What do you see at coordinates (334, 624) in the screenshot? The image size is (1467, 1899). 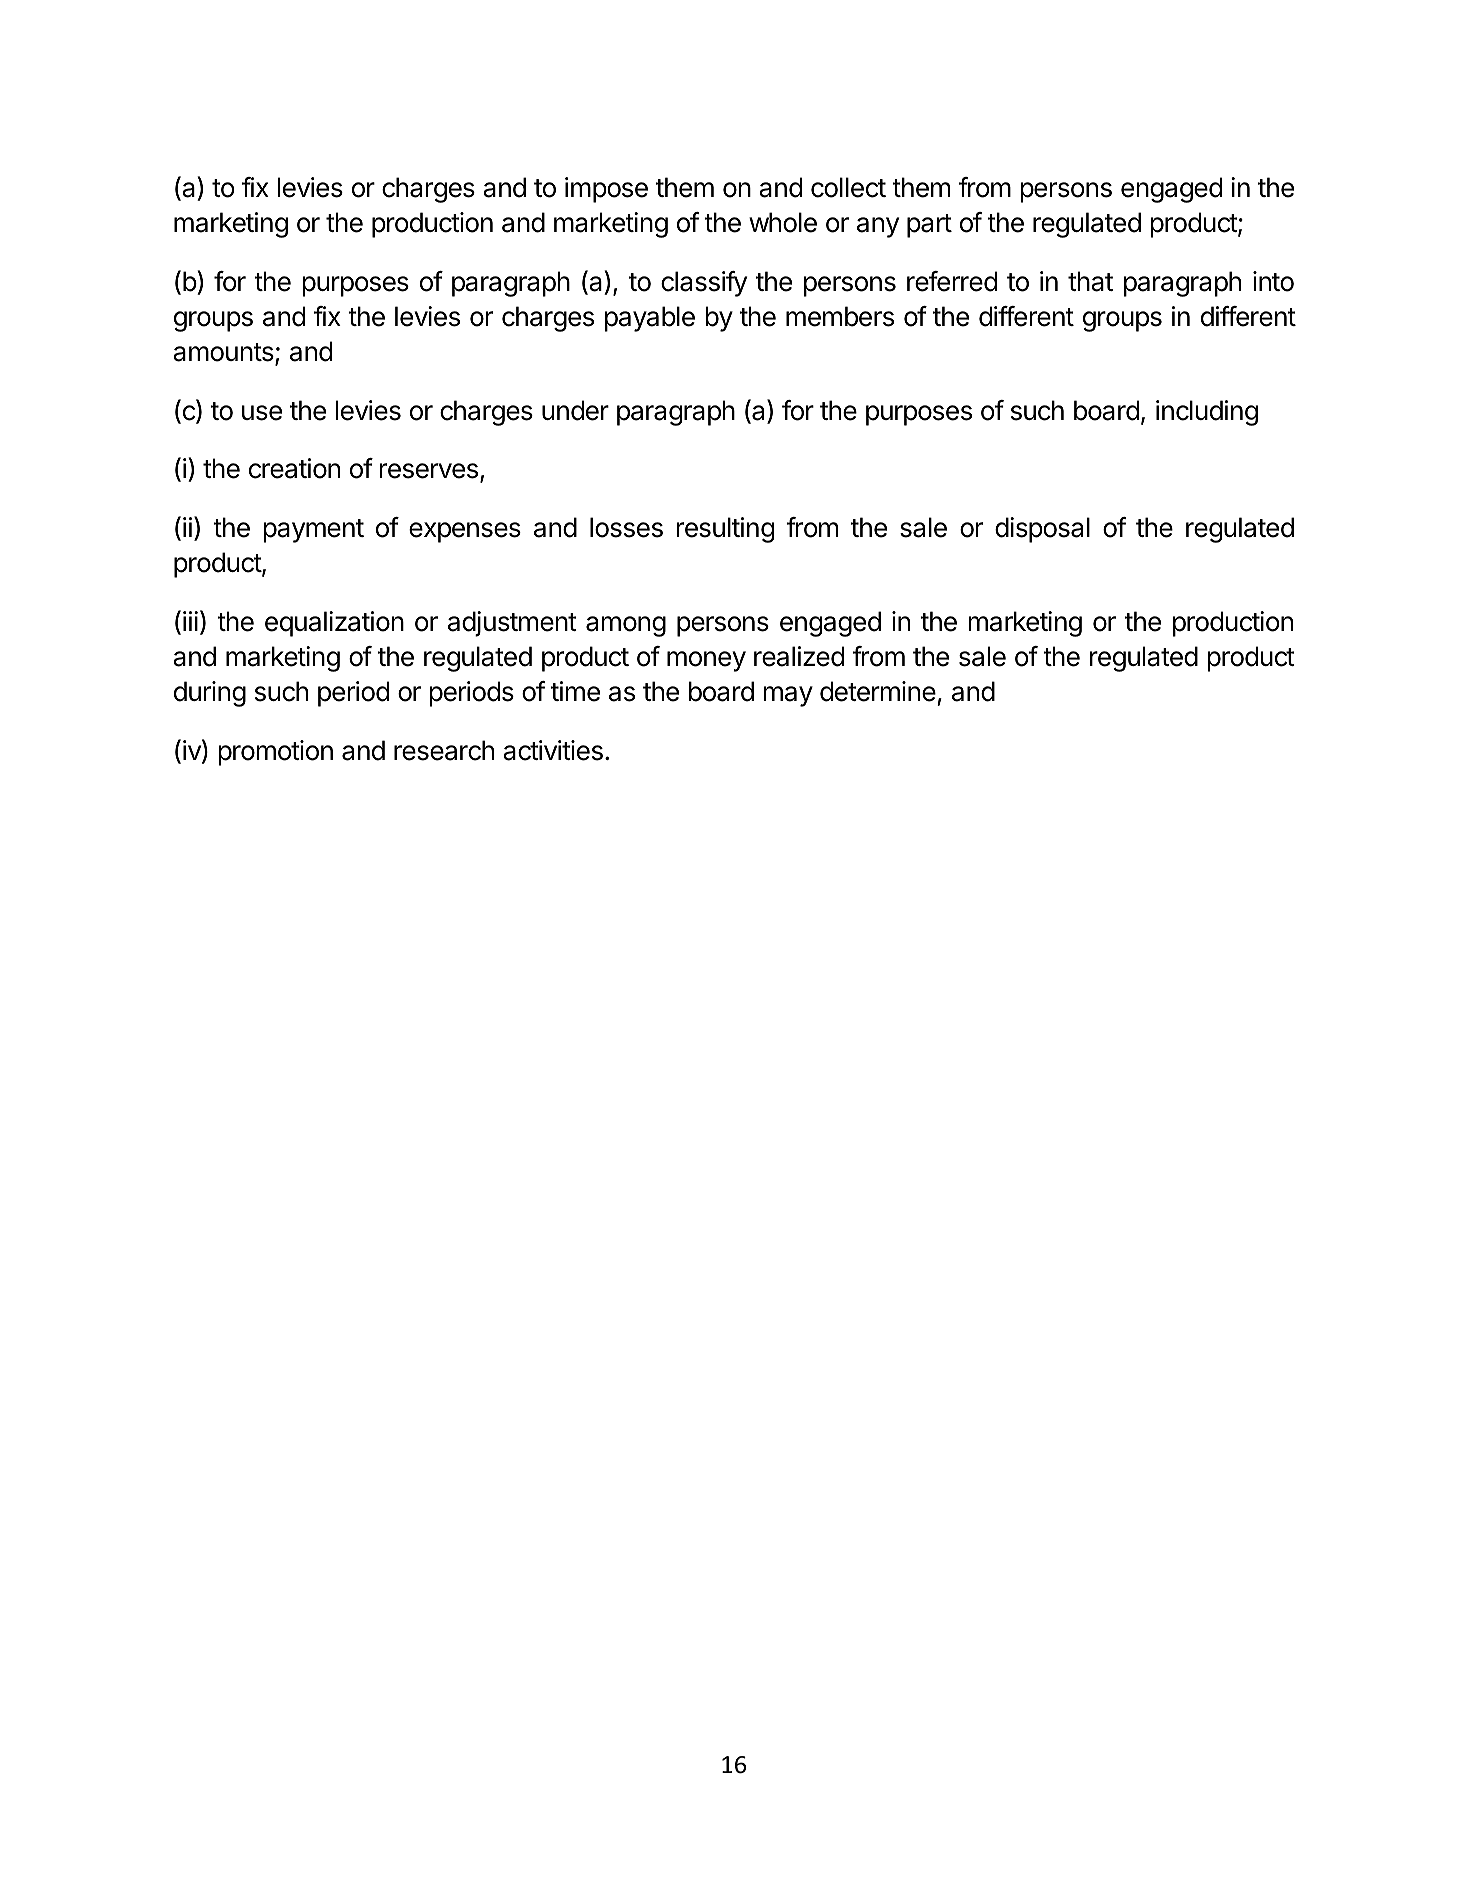 I see `equalization` at bounding box center [334, 624].
